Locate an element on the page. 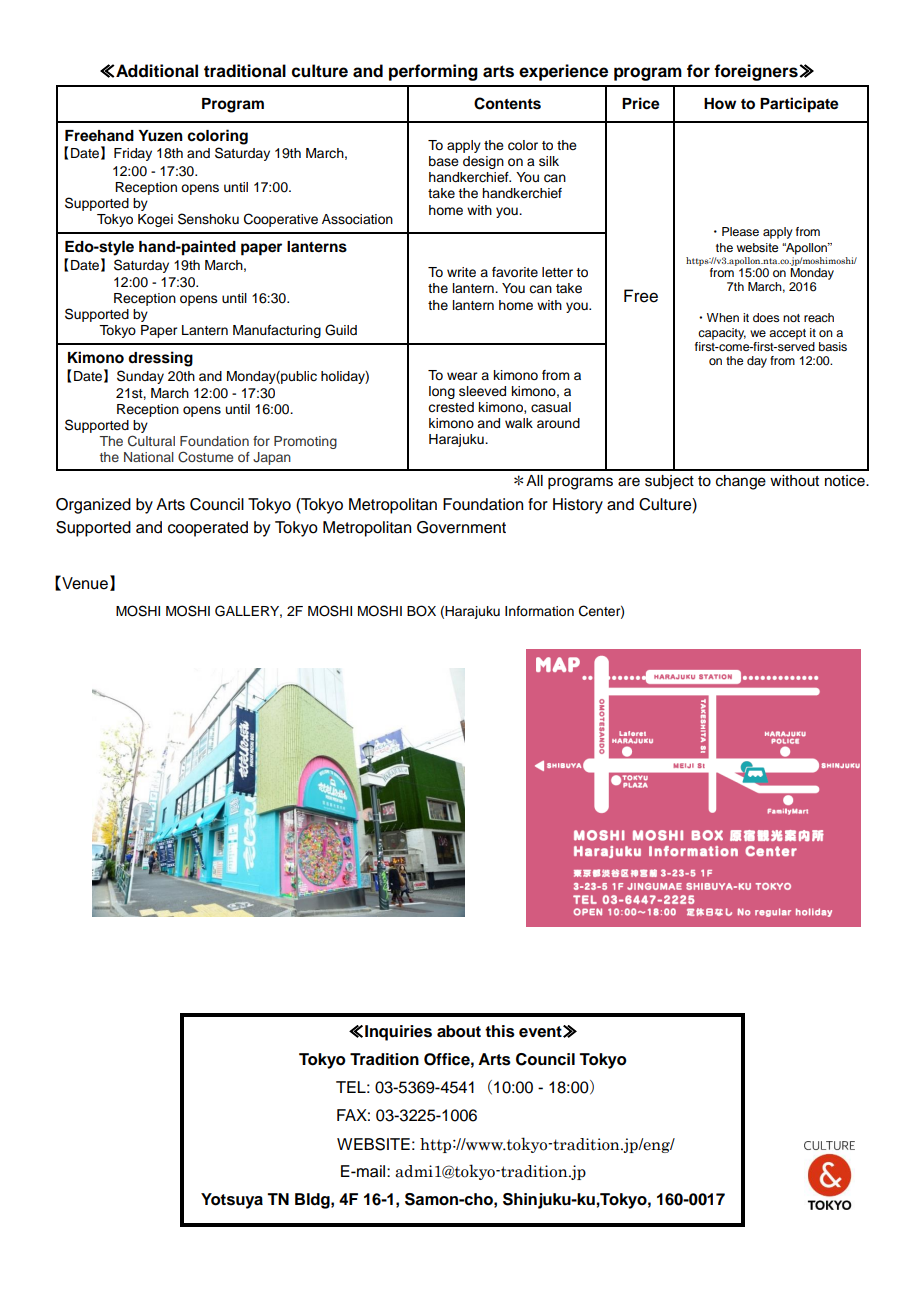 The image size is (924, 1308). cooperated is located at coordinates (208, 529).
